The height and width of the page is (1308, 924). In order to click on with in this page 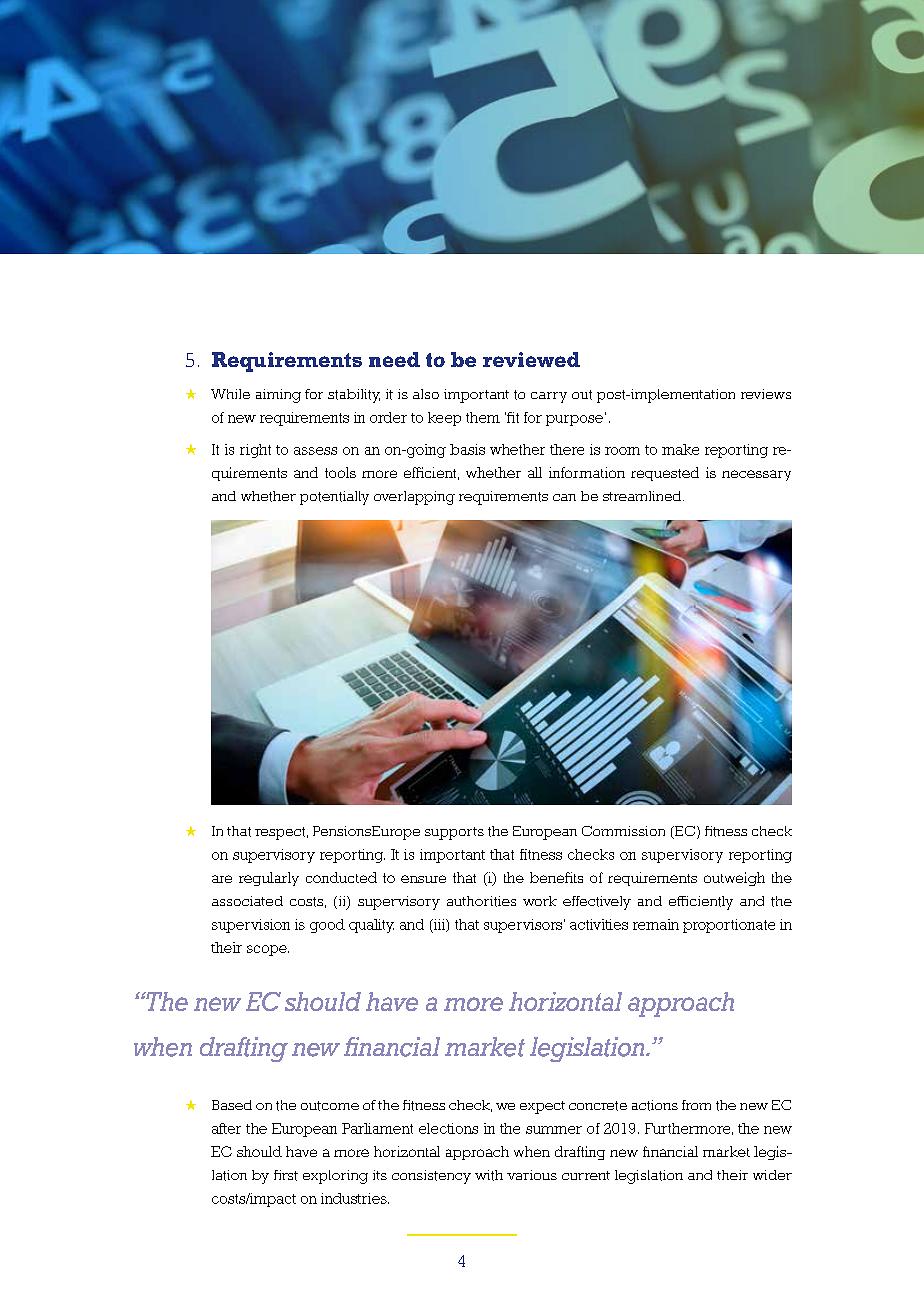, I will do `click(489, 1175)`.
